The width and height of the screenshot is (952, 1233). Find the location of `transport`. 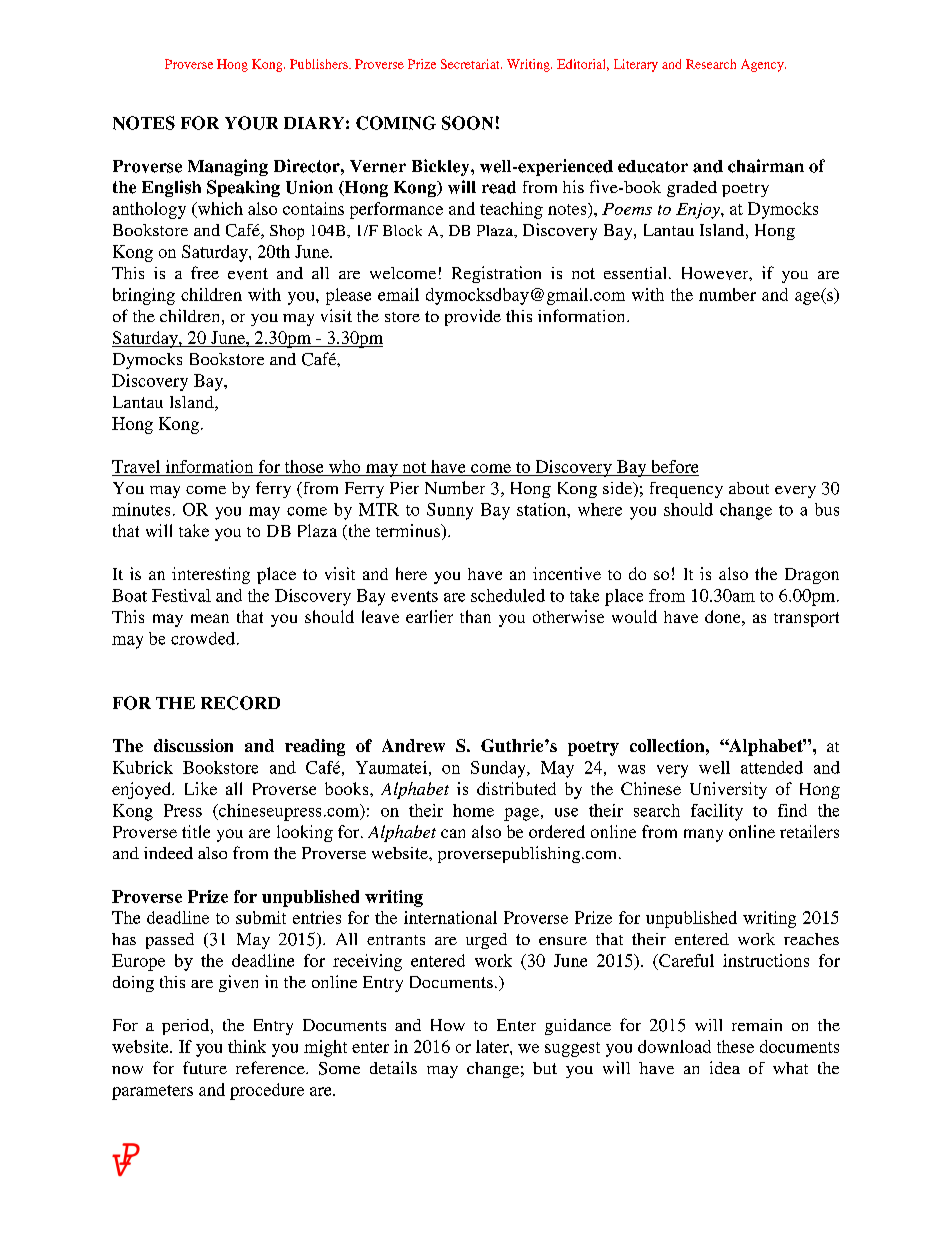

transport is located at coordinates (806, 619).
